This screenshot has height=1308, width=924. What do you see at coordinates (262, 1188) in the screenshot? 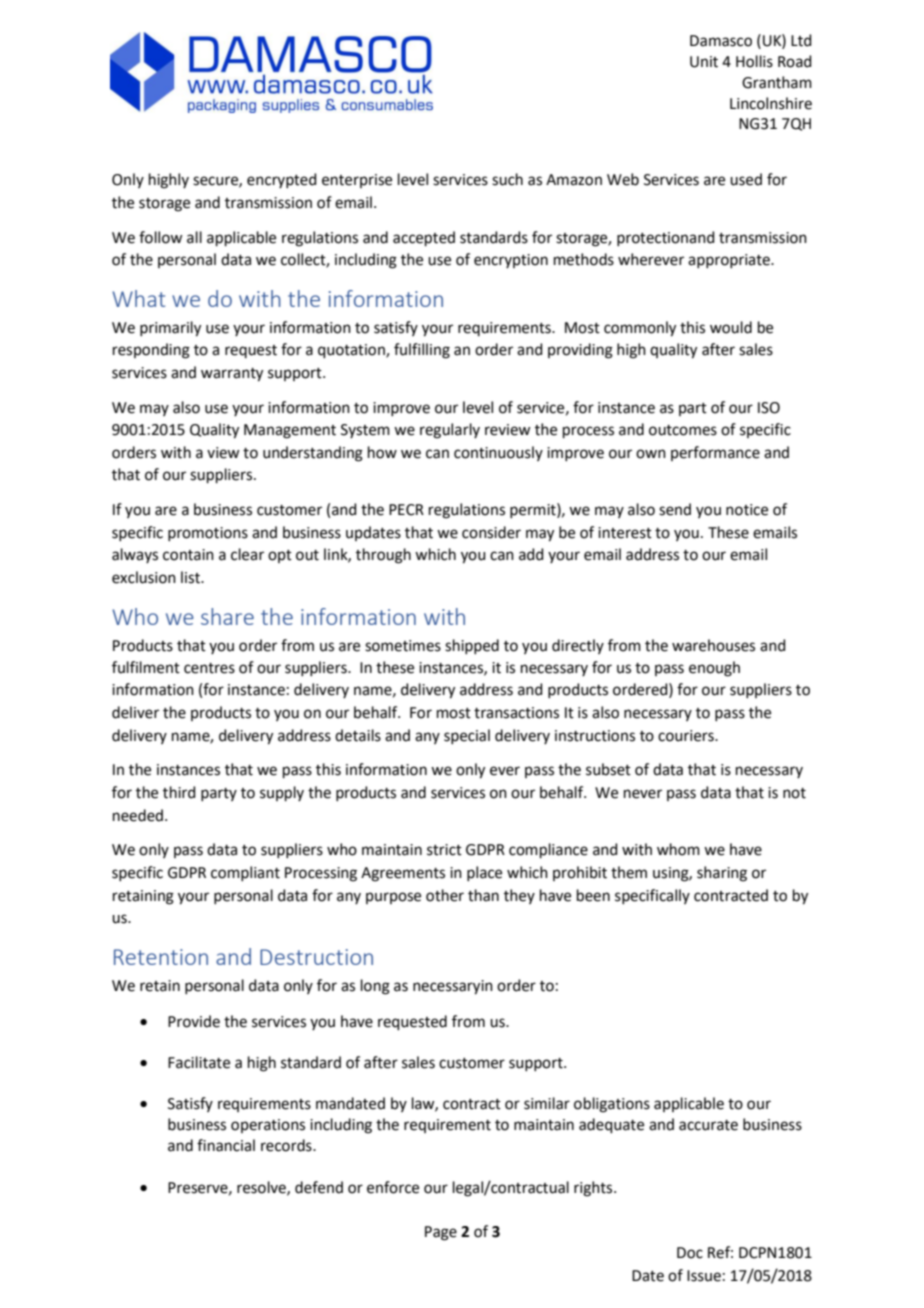
I see `resolve` at bounding box center [262, 1188].
